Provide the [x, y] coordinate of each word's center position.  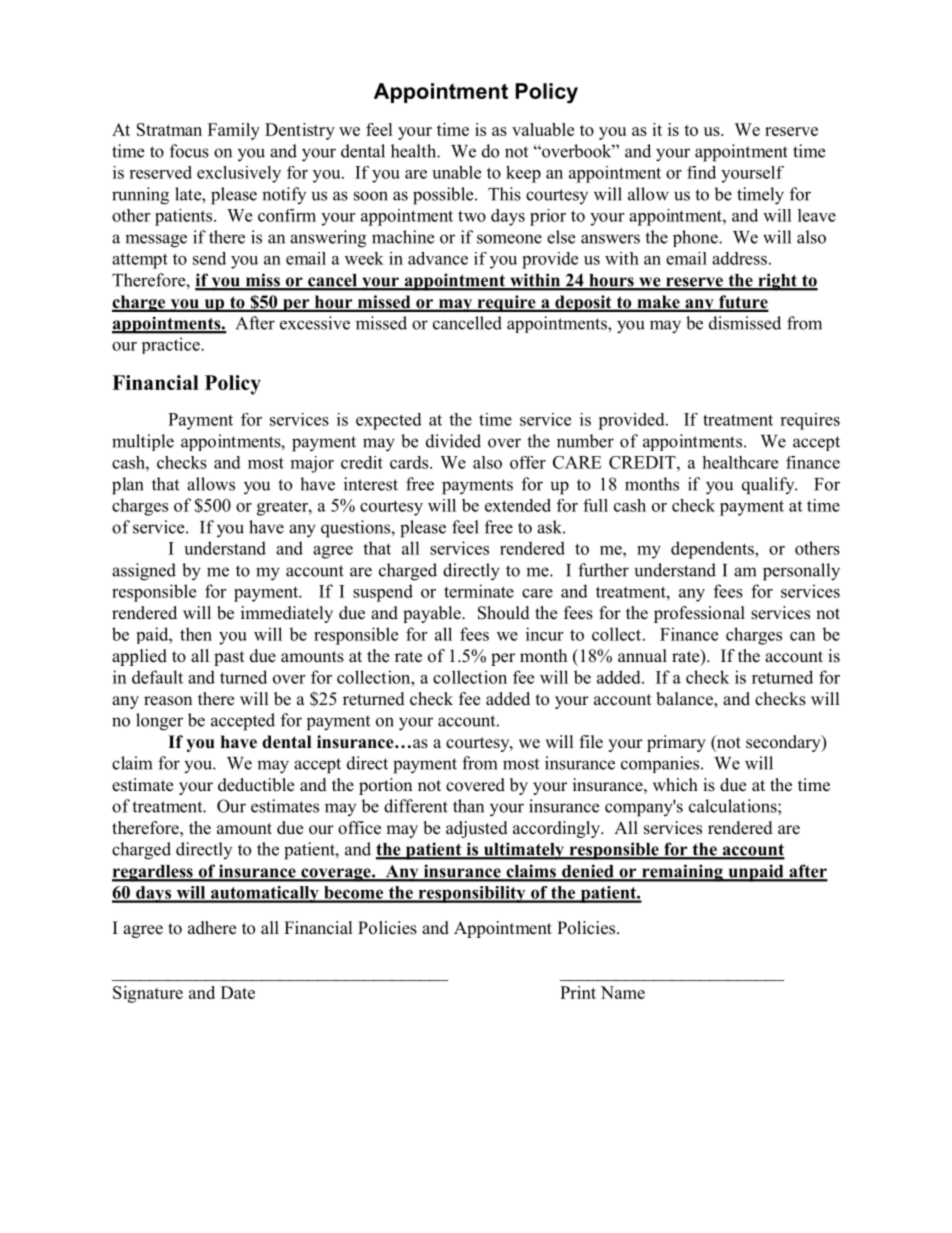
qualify [769, 486]
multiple [143, 442]
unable [456, 172]
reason [168, 701]
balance [685, 700]
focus [189, 151]
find [701, 172]
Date [238, 992]
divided [453, 441]
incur [544, 634]
